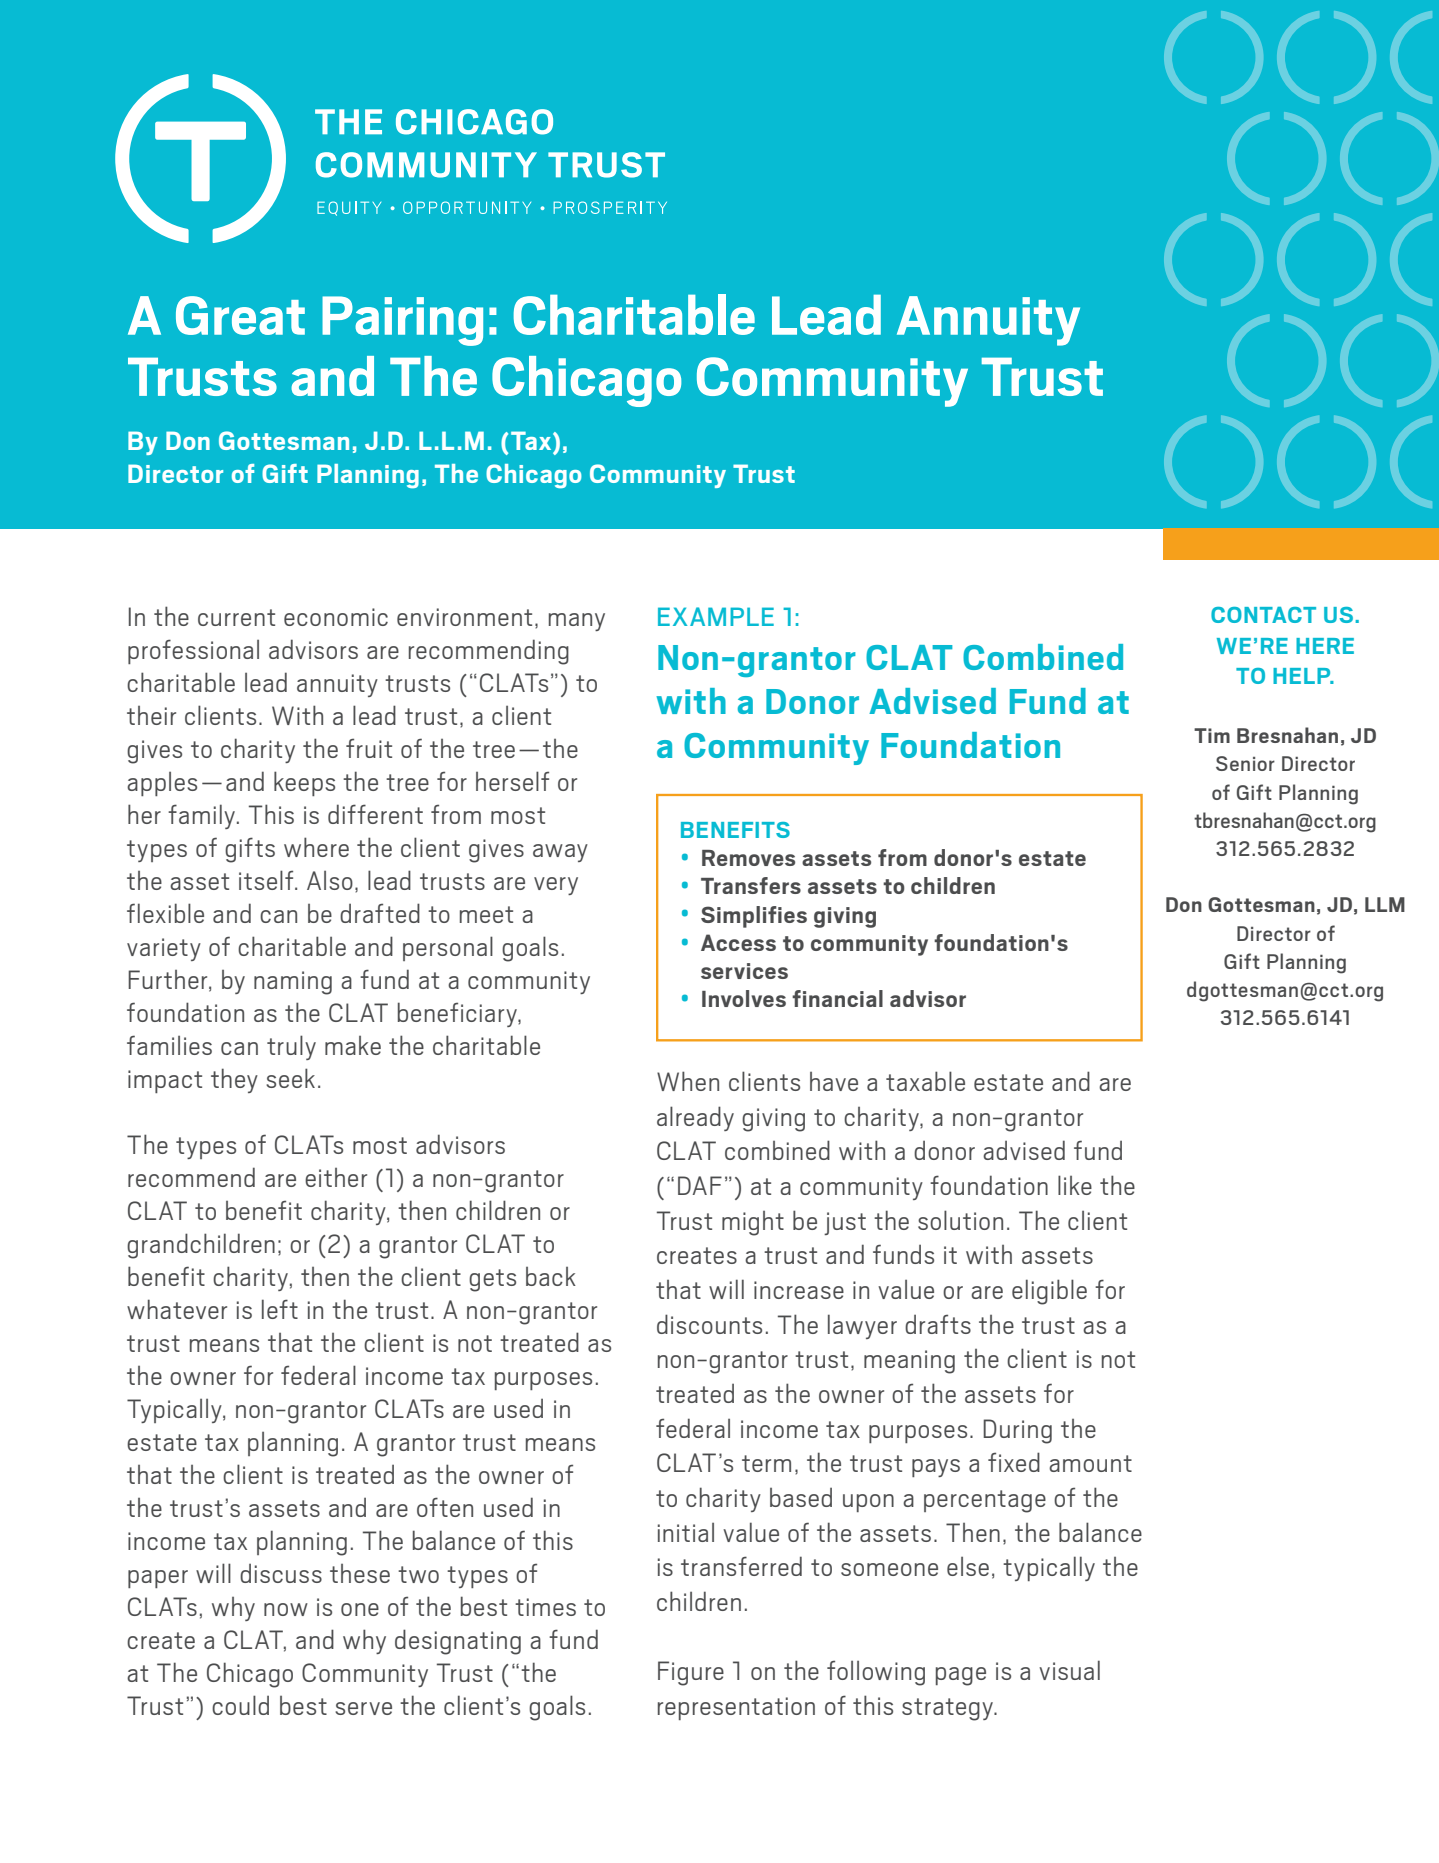  Describe the element at coordinates (748, 858) in the screenshot. I see `Removes` at that location.
